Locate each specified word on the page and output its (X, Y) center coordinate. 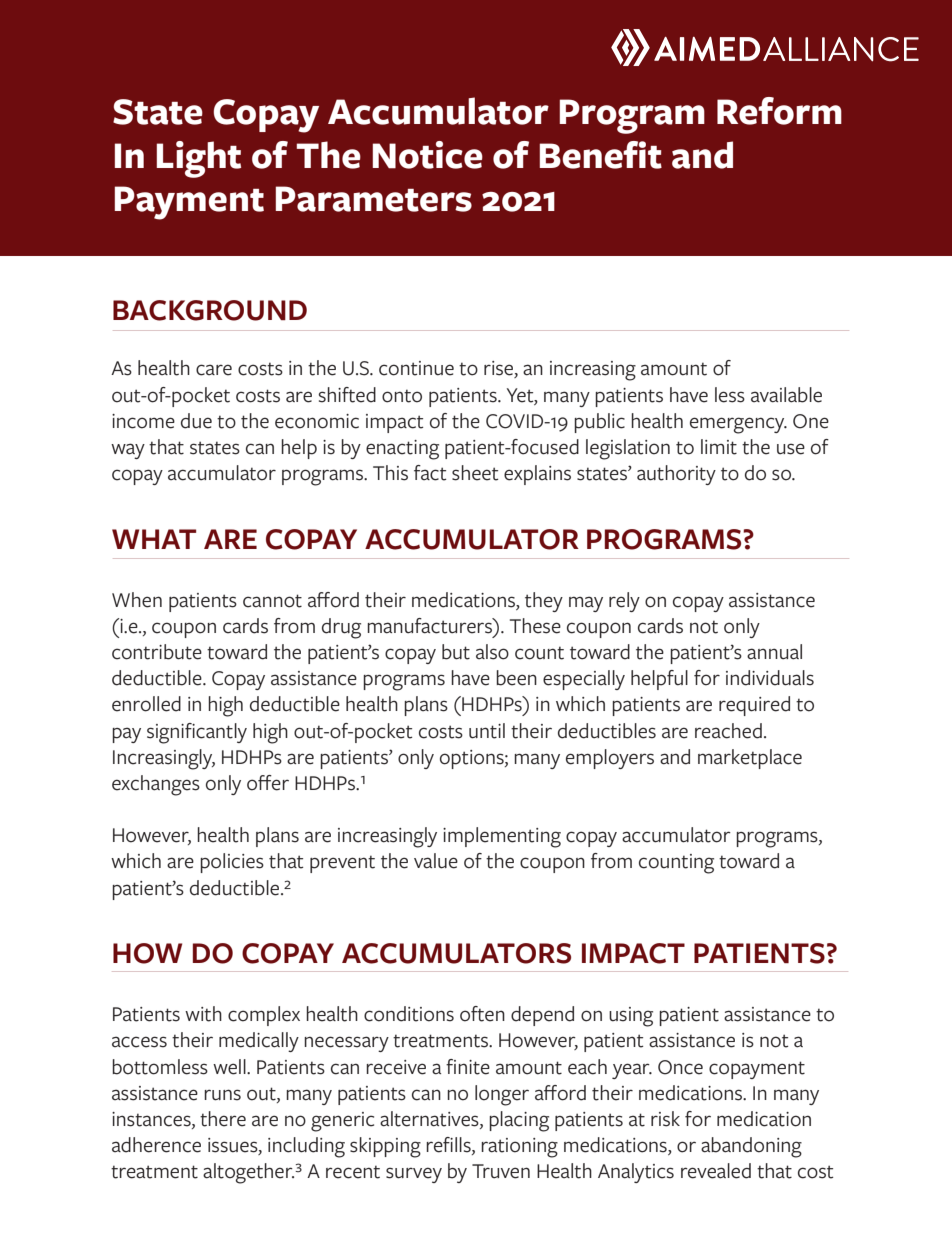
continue (416, 368)
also (492, 652)
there (223, 1119)
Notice (427, 155)
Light (198, 159)
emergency (738, 425)
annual (774, 652)
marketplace (750, 759)
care (214, 370)
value (436, 861)
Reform (779, 111)
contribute (157, 652)
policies (232, 863)
